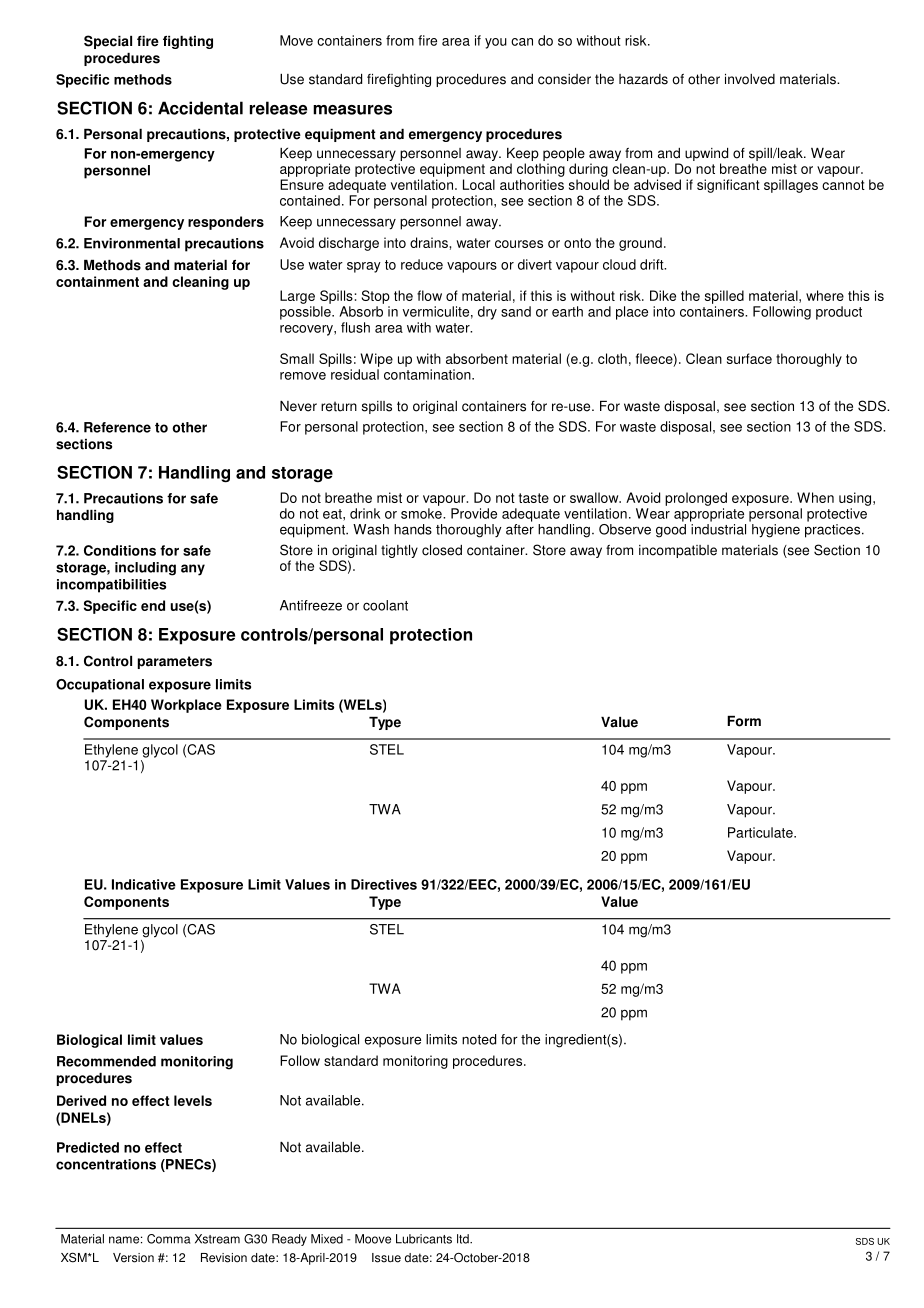 The image size is (924, 1308). Describe the element at coordinates (169, 1239) in the page. I see `Comma` at that location.
